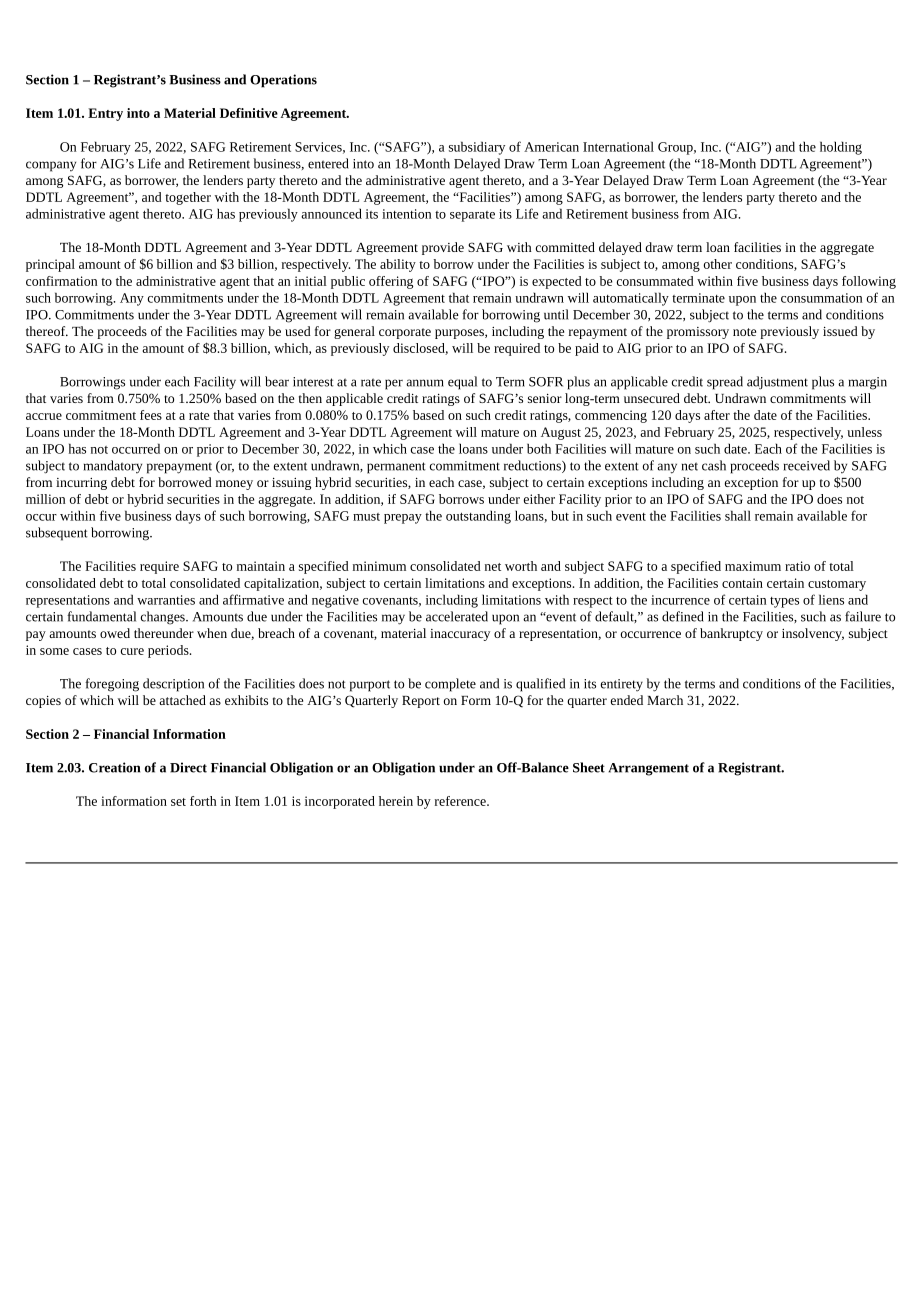  I want to click on Arrangement, so click(648, 769).
